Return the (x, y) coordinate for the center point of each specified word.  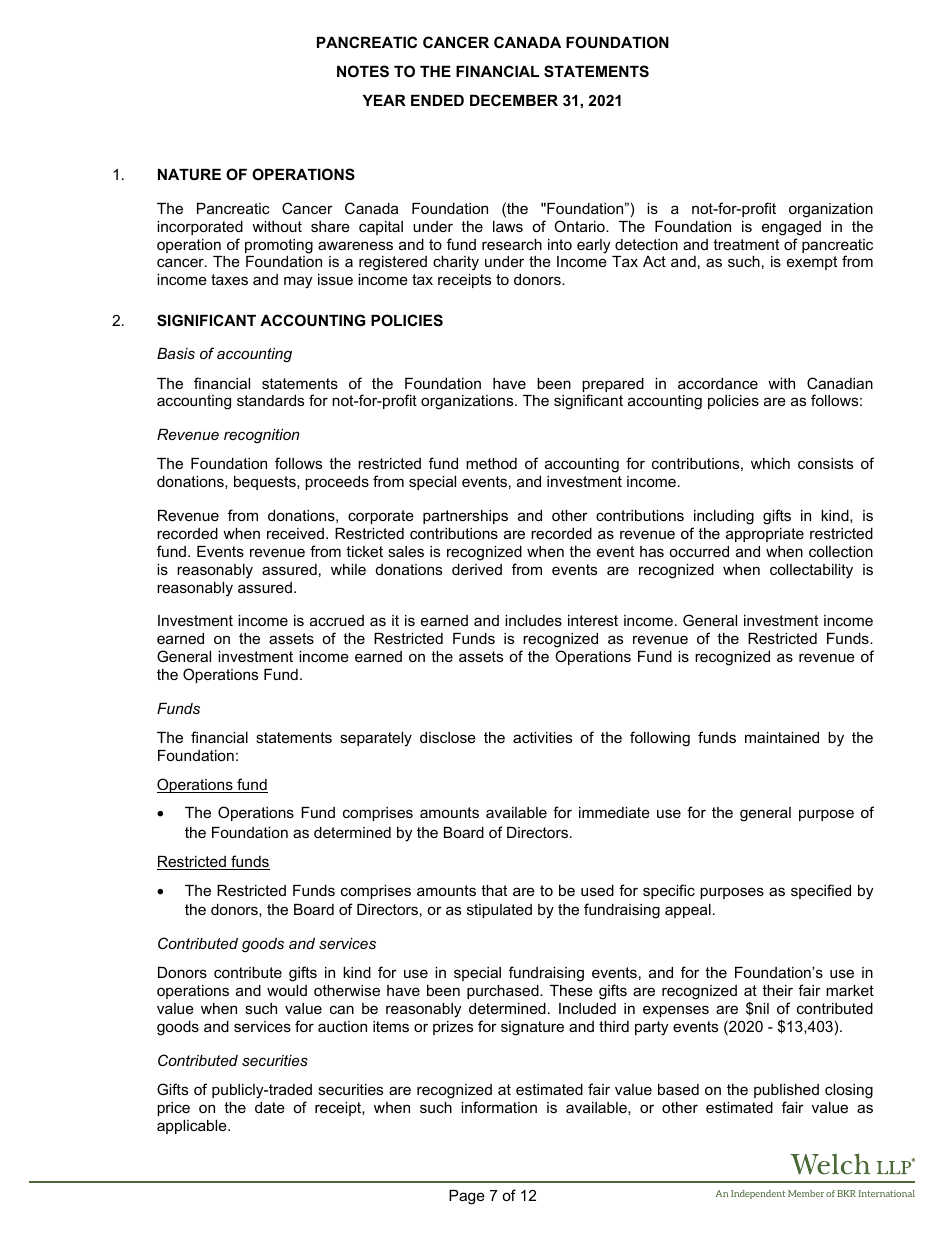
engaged (791, 228)
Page (467, 1197)
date (270, 1107)
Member (806, 1193)
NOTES (363, 71)
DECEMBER (514, 100)
